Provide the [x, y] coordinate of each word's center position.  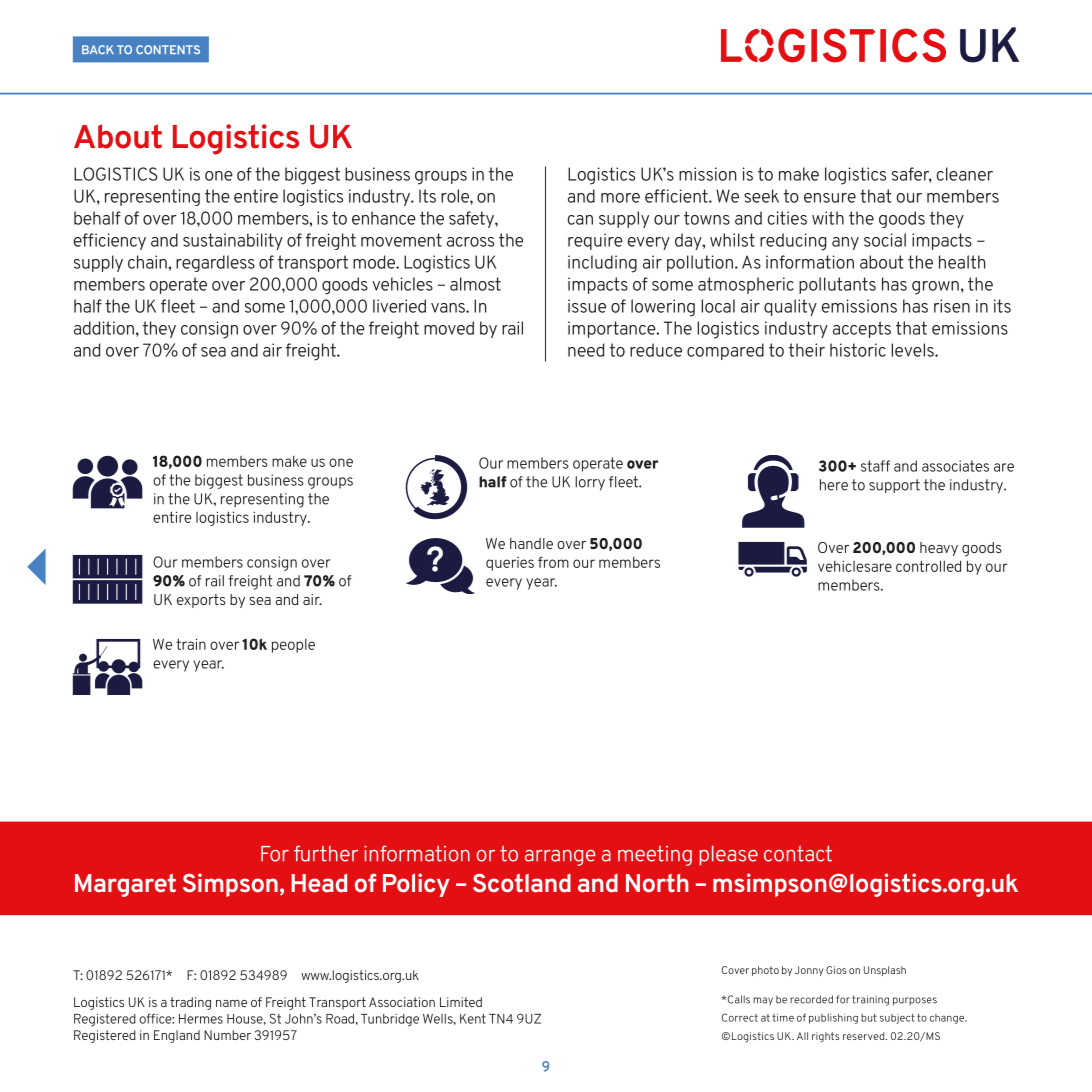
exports [201, 601]
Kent [473, 1019]
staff [875, 466]
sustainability [233, 241]
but [869, 1018]
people [293, 646]
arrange [560, 858]
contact [798, 853]
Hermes [201, 1019]
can [580, 220]
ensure [830, 198]
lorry [590, 483]
